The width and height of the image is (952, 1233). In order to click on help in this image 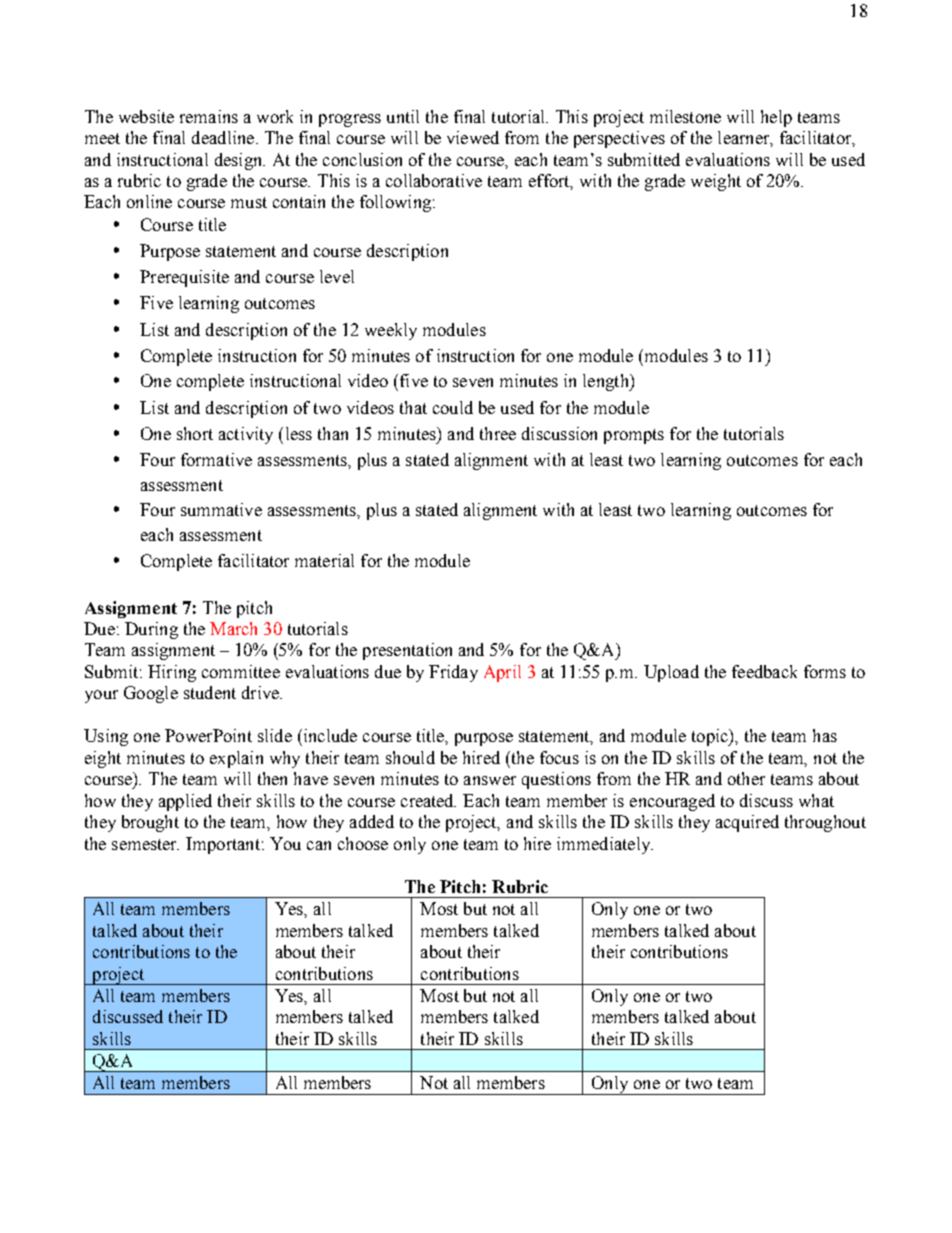, I will do `click(776, 118)`.
